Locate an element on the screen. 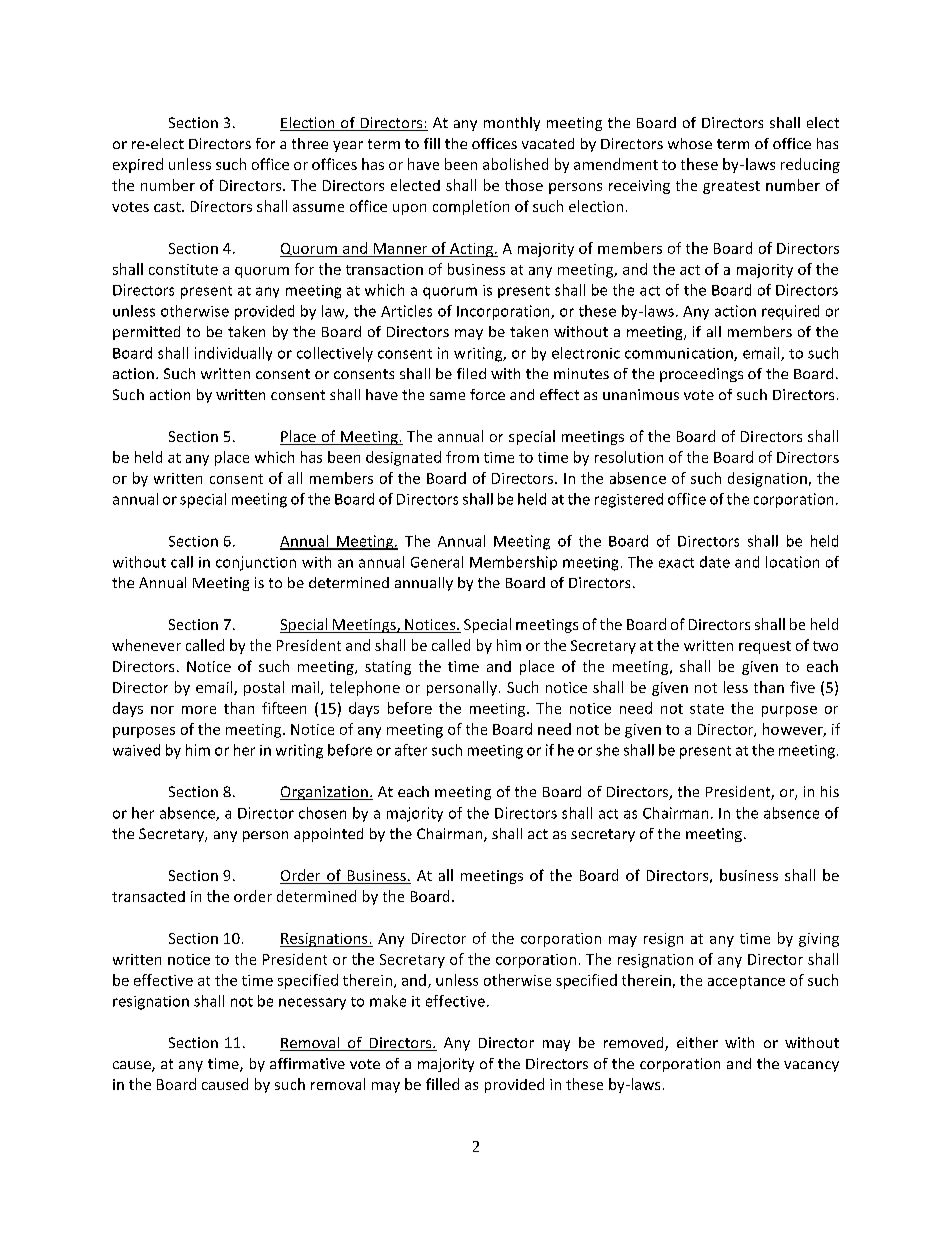 The width and height of the screenshot is (952, 1233). abolished is located at coordinates (515, 164).
